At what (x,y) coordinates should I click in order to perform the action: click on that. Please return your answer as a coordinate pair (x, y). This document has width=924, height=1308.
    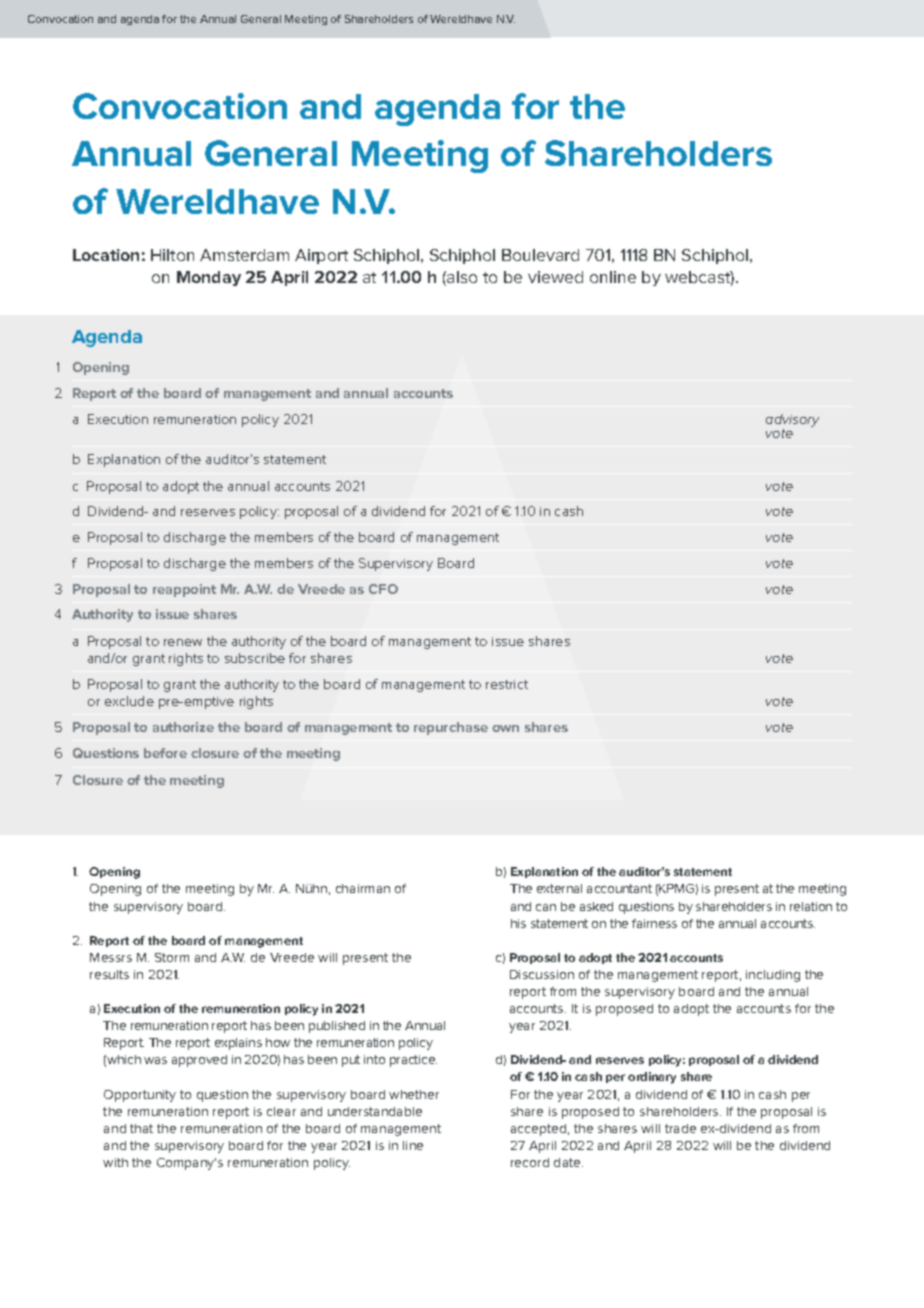
    Looking at the image, I should click on (141, 1128).
